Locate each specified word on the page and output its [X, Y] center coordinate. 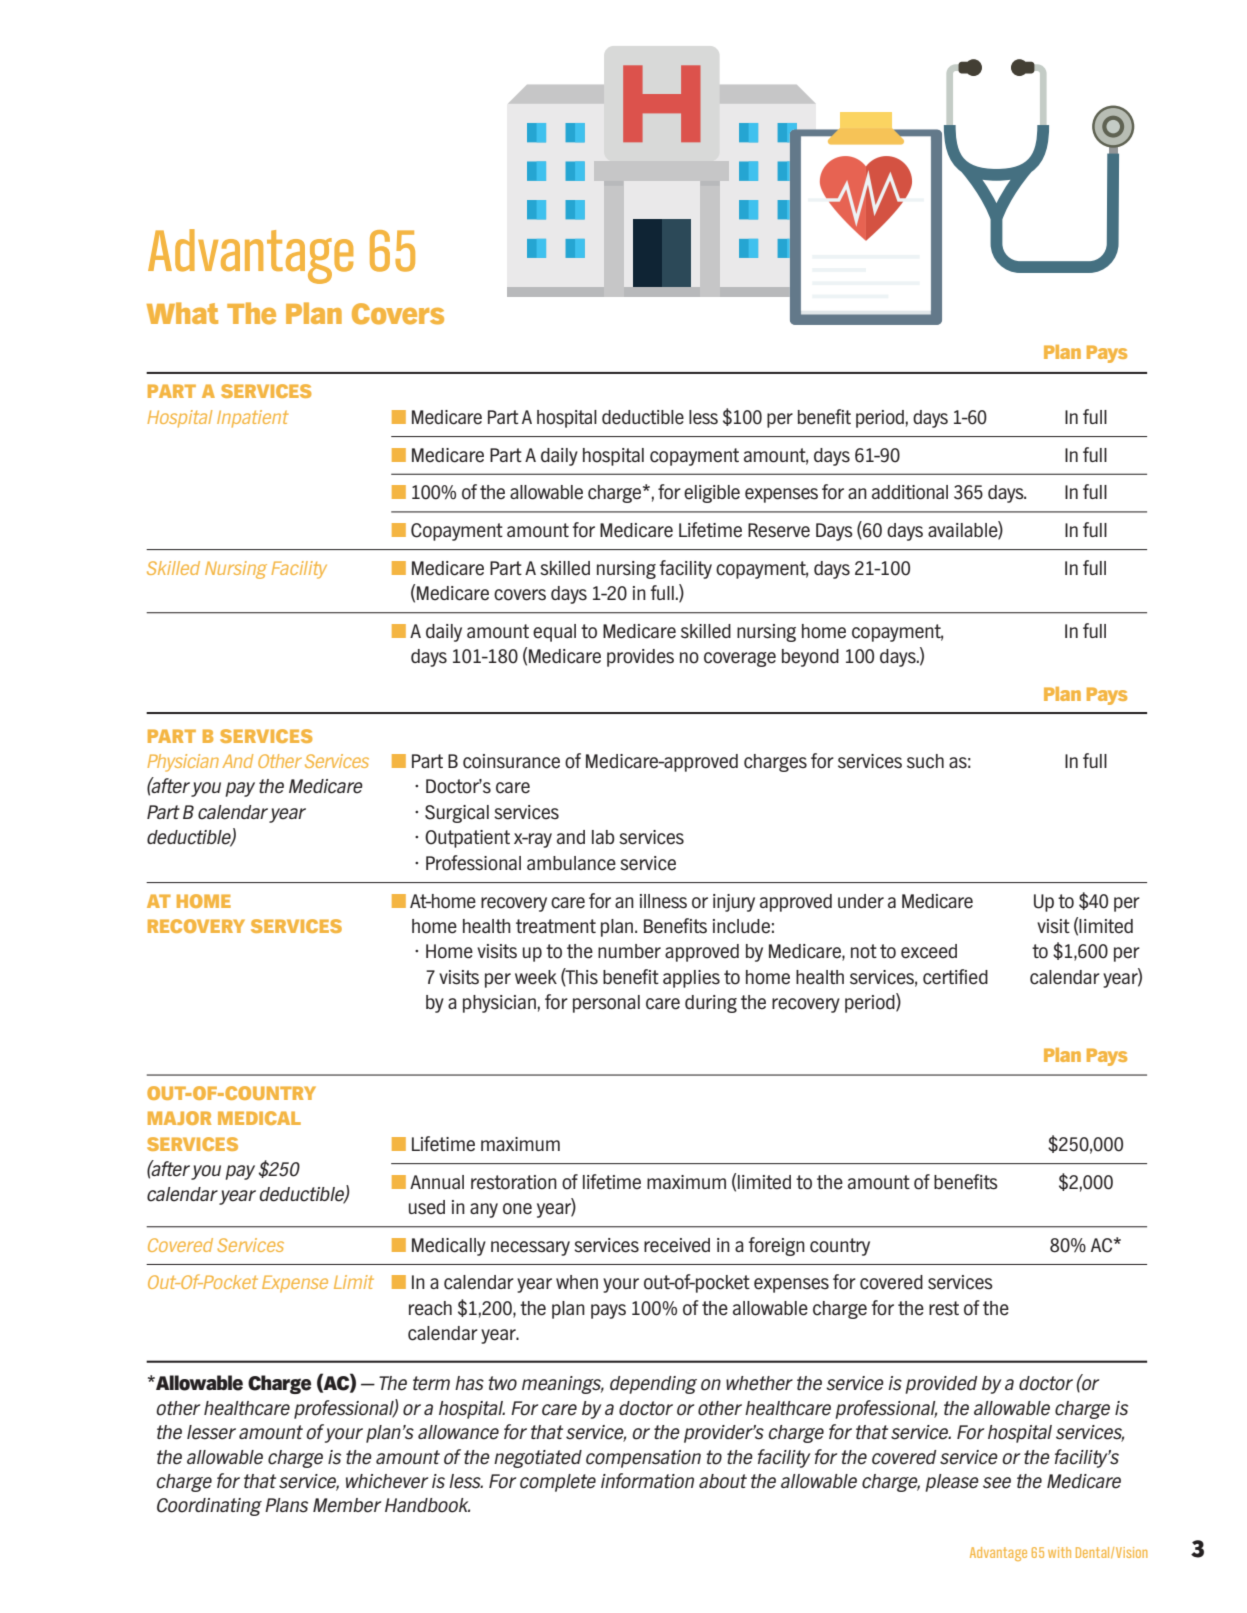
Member [347, 1505]
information [647, 1481]
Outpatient [467, 839]
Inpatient [253, 419]
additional [910, 492]
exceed [929, 951]
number [629, 951]
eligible [712, 494]
